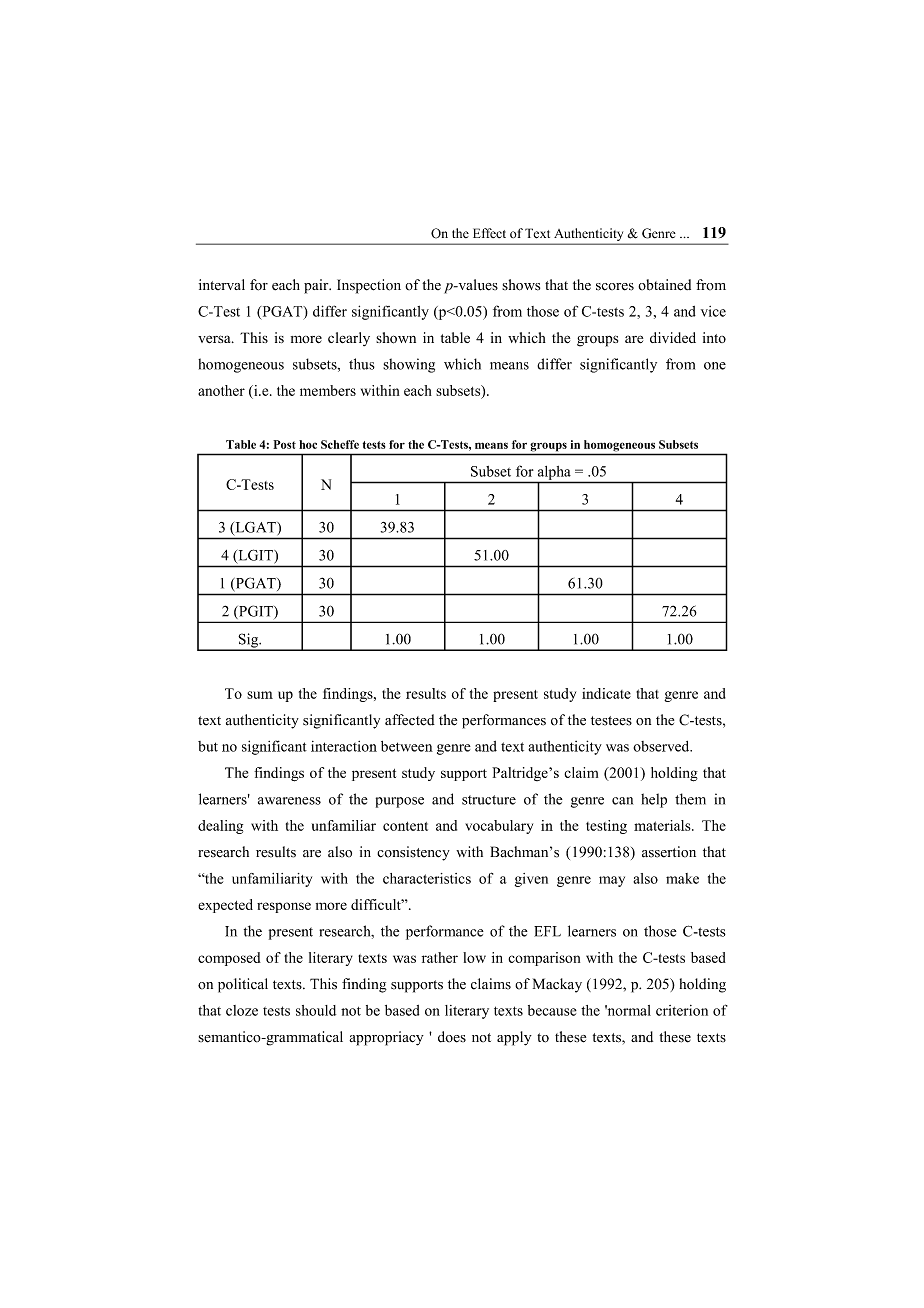 This screenshot has width=924, height=1308. What do you see at coordinates (489, 233) in the screenshot?
I see `Effect` at bounding box center [489, 233].
